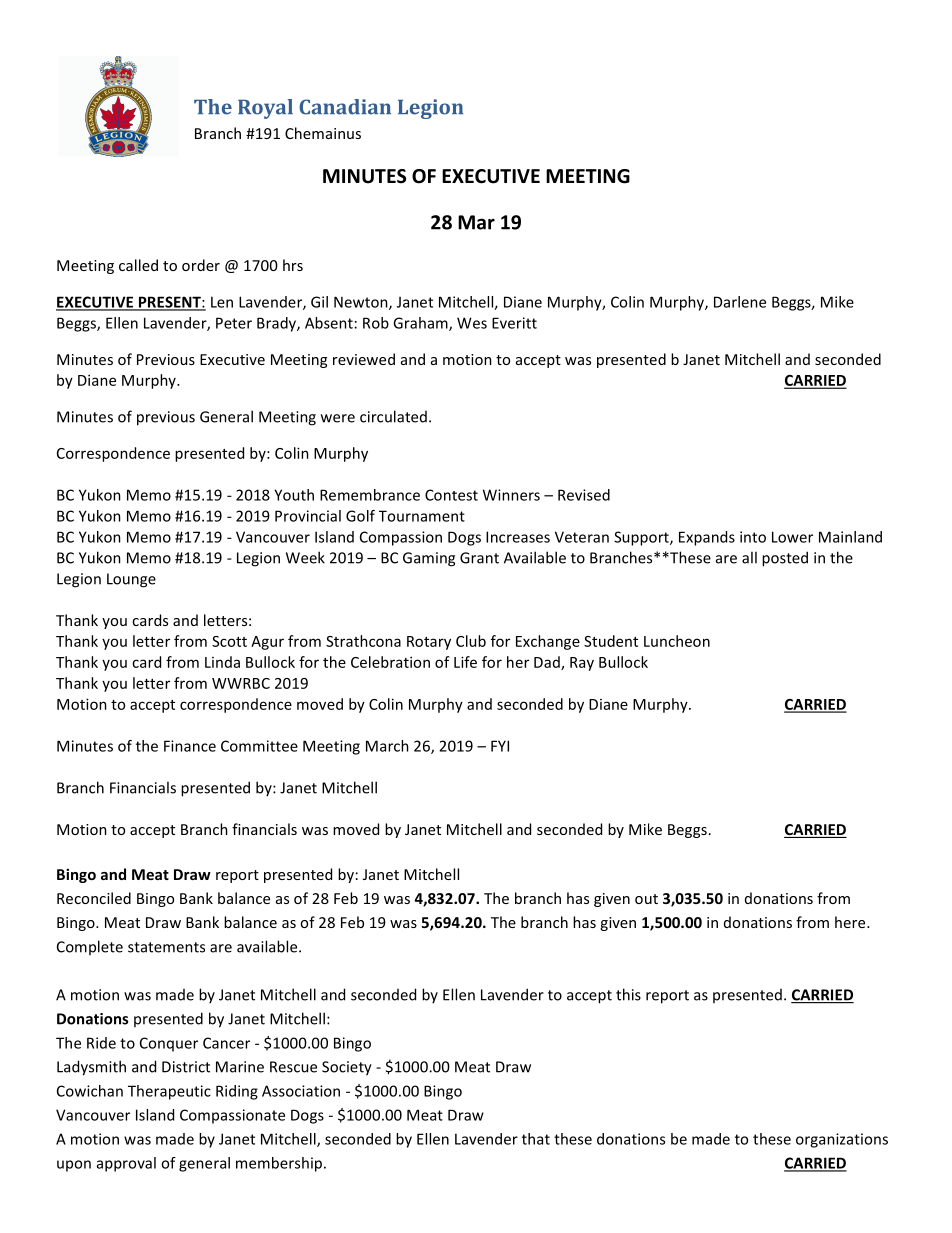 The width and height of the screenshot is (952, 1233). What do you see at coordinates (451, 495) in the screenshot?
I see `Contest` at bounding box center [451, 495].
